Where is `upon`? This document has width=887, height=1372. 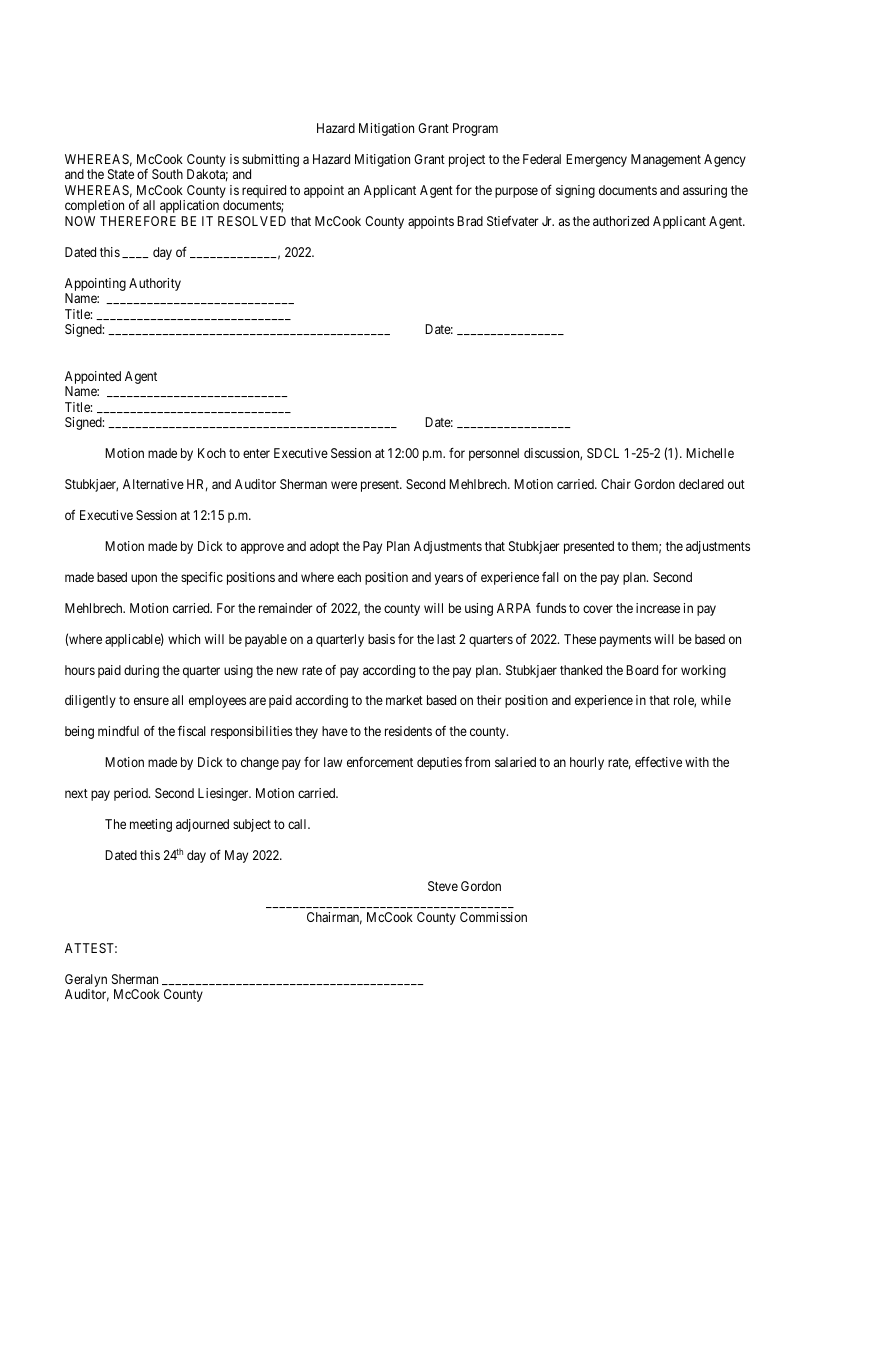
upon is located at coordinates (144, 579).
